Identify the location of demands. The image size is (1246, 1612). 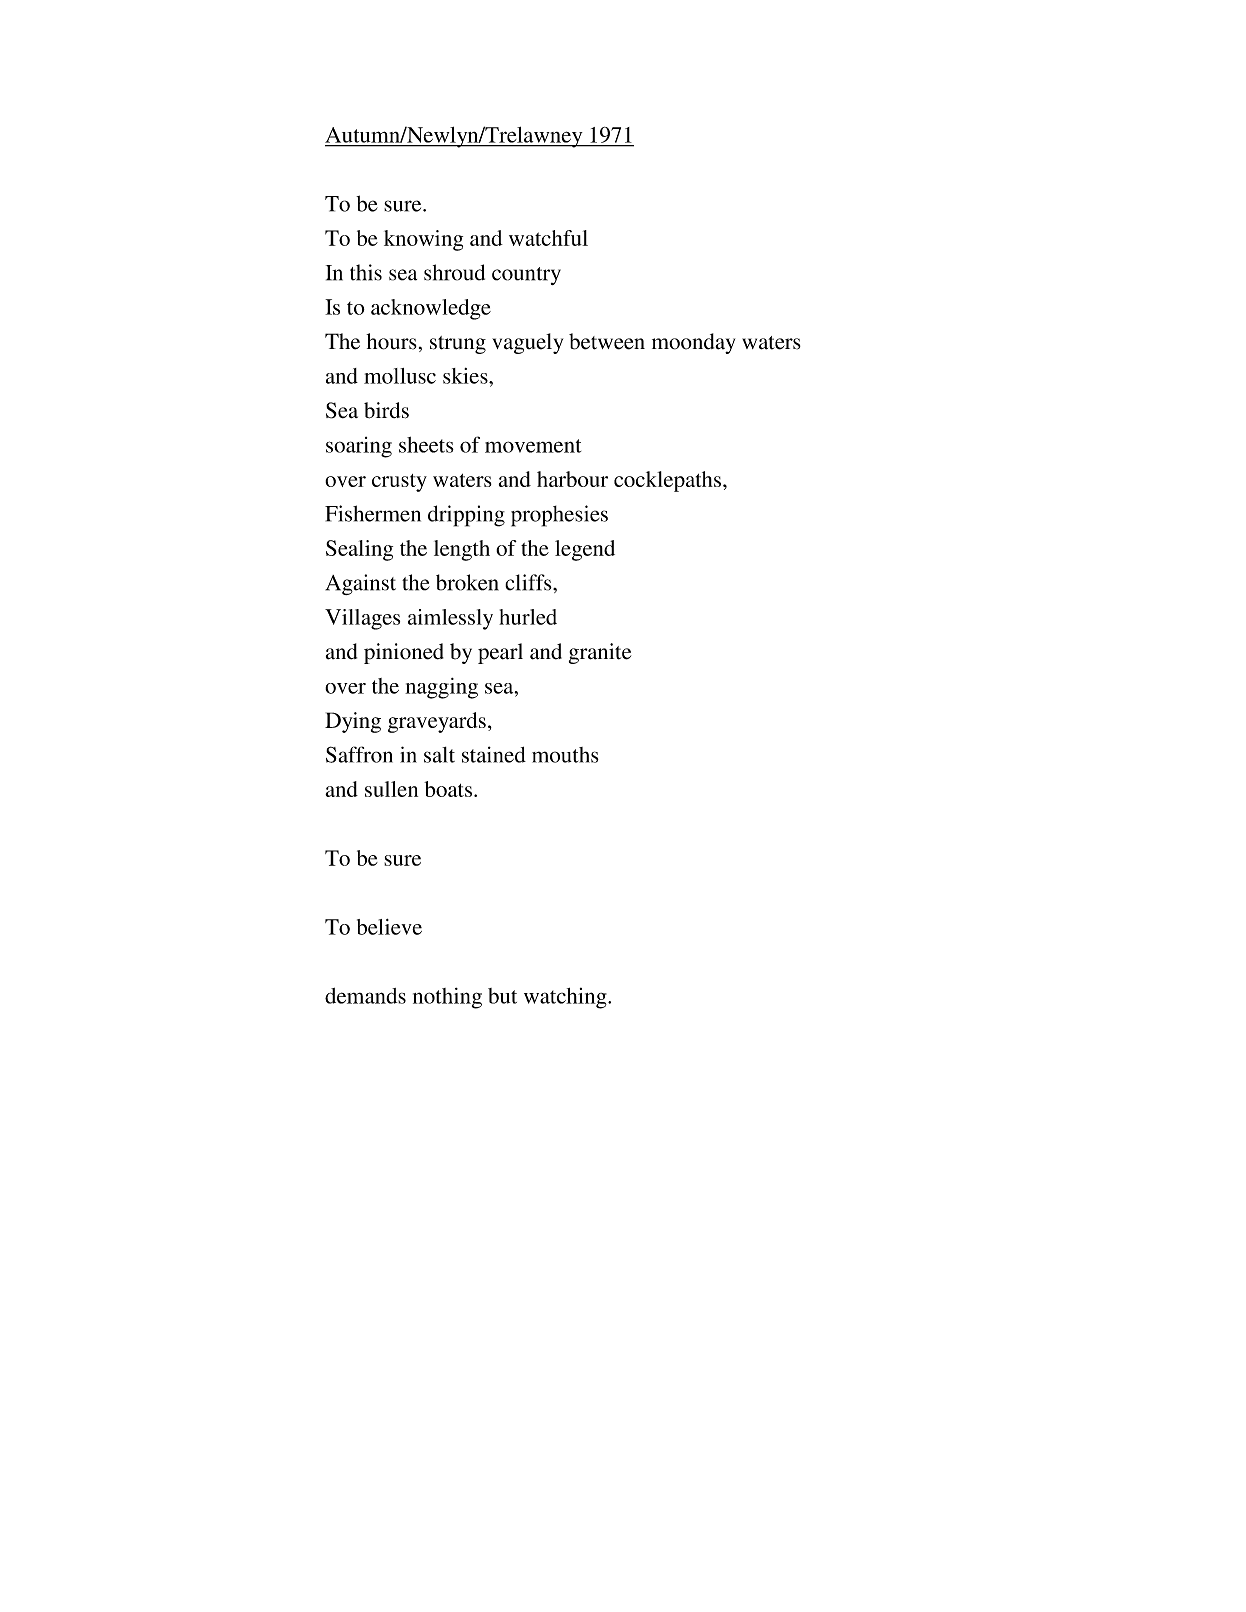
(365, 996).
